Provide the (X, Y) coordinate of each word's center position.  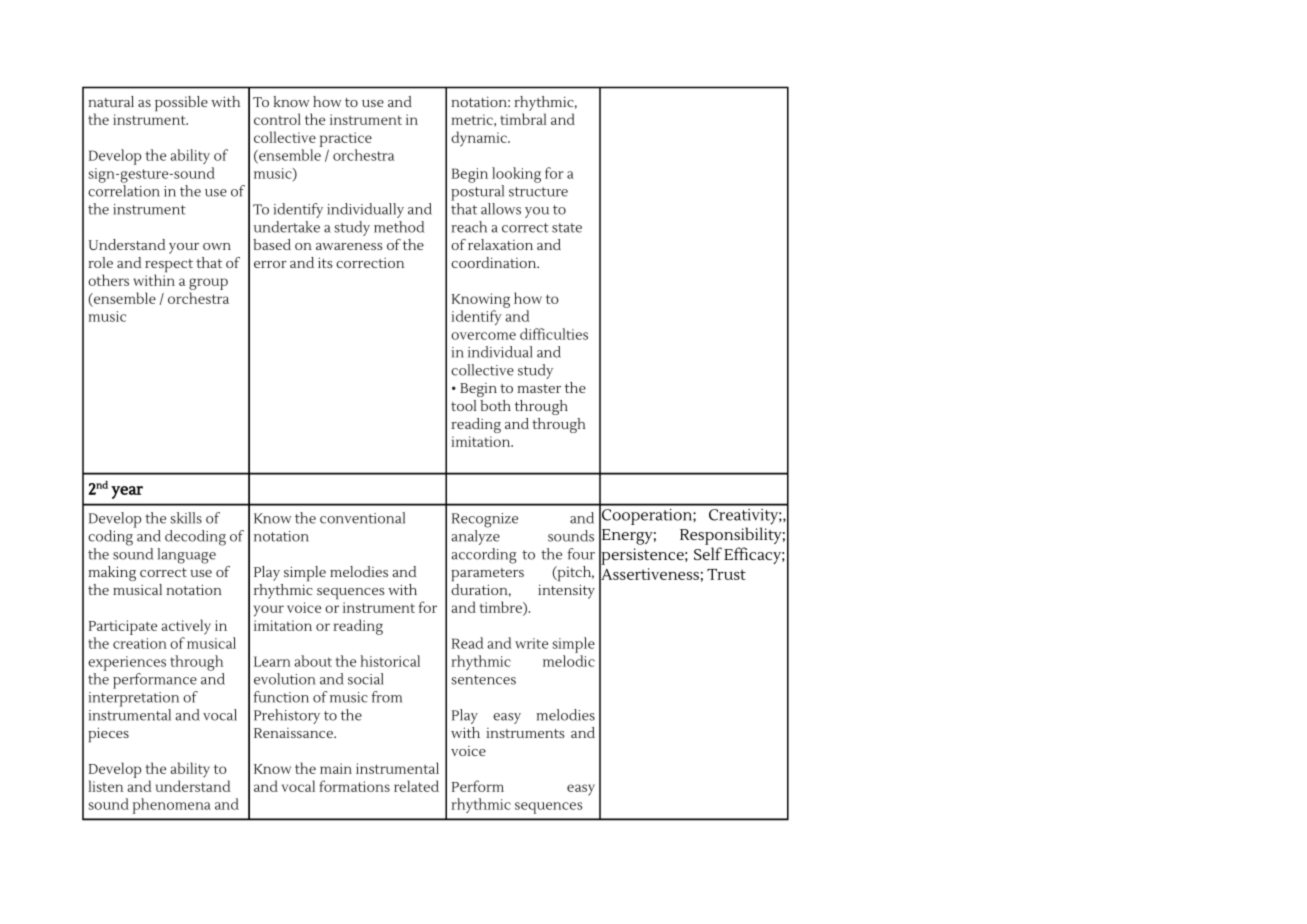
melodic (569, 661)
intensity (566, 591)
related (416, 786)
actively (186, 627)
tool (463, 405)
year (127, 492)
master (539, 388)
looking (516, 175)
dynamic (480, 139)
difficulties (554, 334)
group (208, 285)
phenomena (172, 806)
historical (390, 661)
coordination (495, 262)
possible (181, 104)
